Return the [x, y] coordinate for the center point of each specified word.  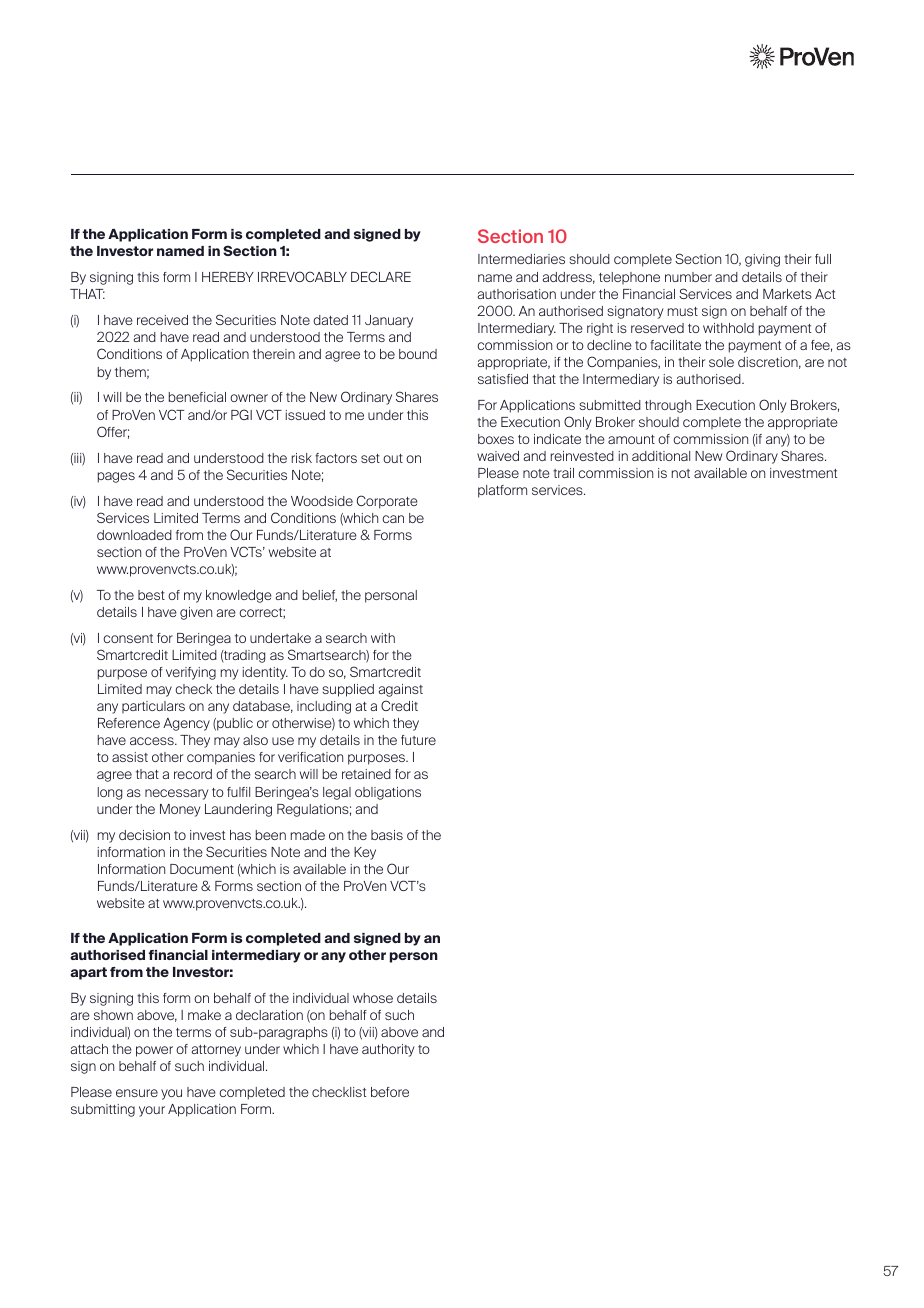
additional [661, 456]
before [390, 1092]
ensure [137, 1093]
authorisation [517, 294]
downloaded [134, 535]
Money [180, 810]
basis [387, 835]
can [393, 519]
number [688, 277]
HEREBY [228, 277]
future [418, 740]
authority [388, 1050]
